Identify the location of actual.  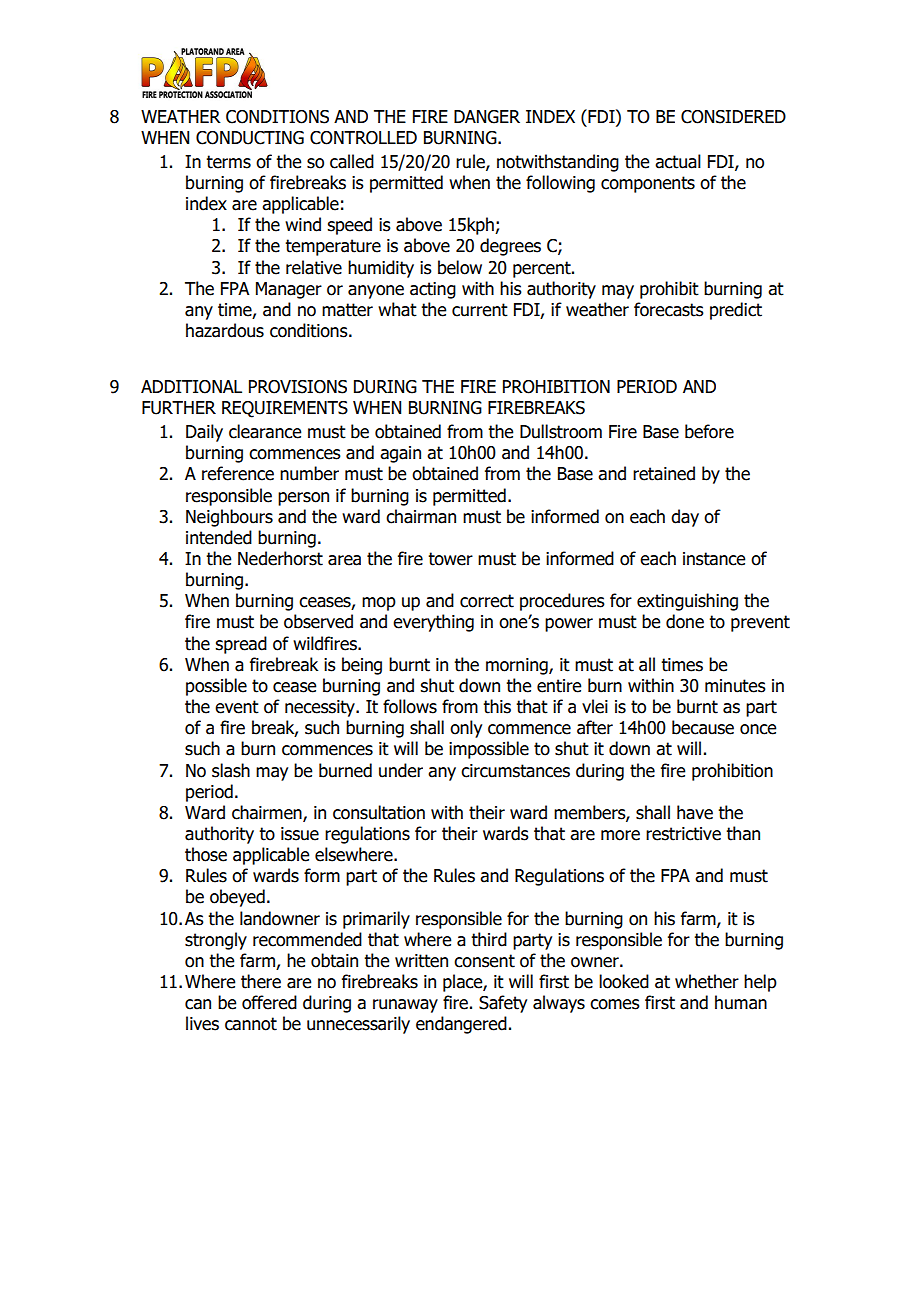
(678, 161).
